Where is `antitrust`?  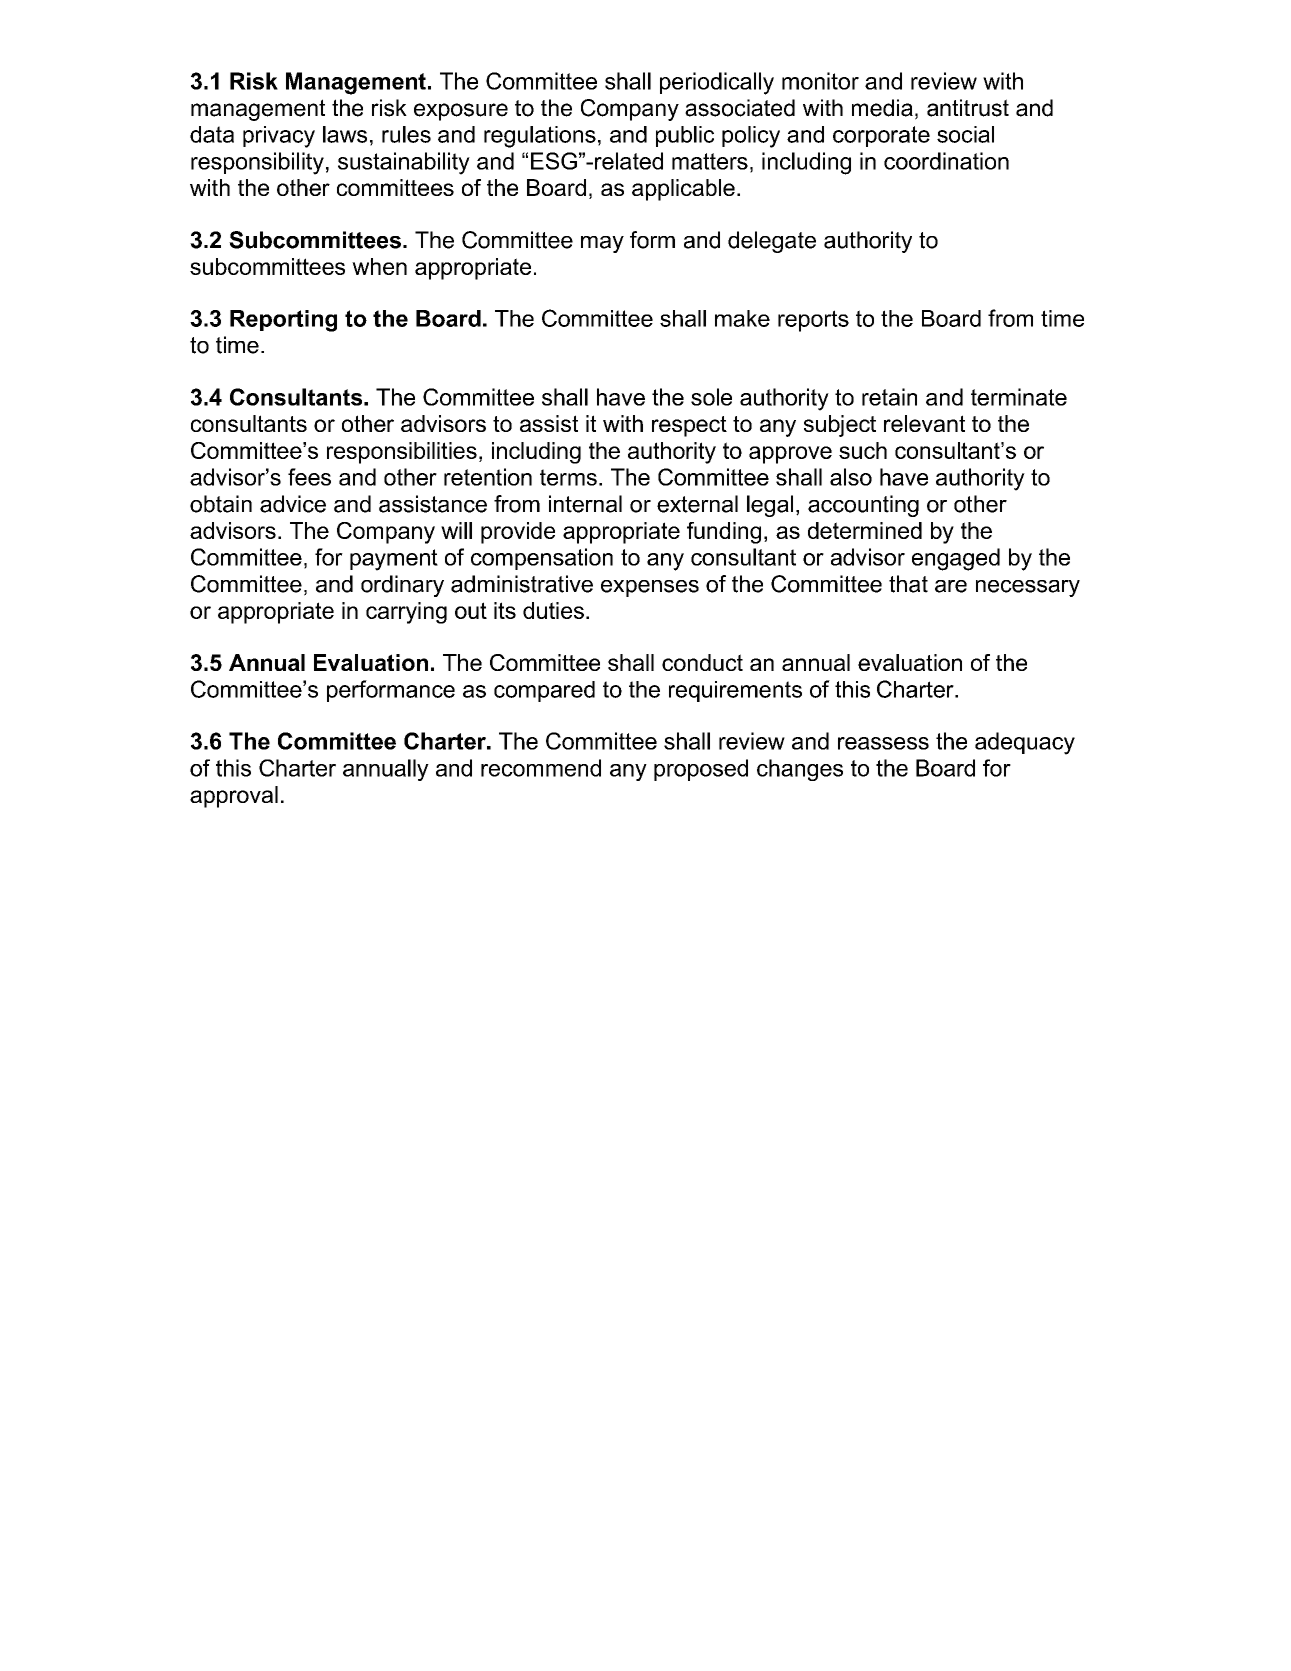 antitrust is located at coordinates (968, 108).
